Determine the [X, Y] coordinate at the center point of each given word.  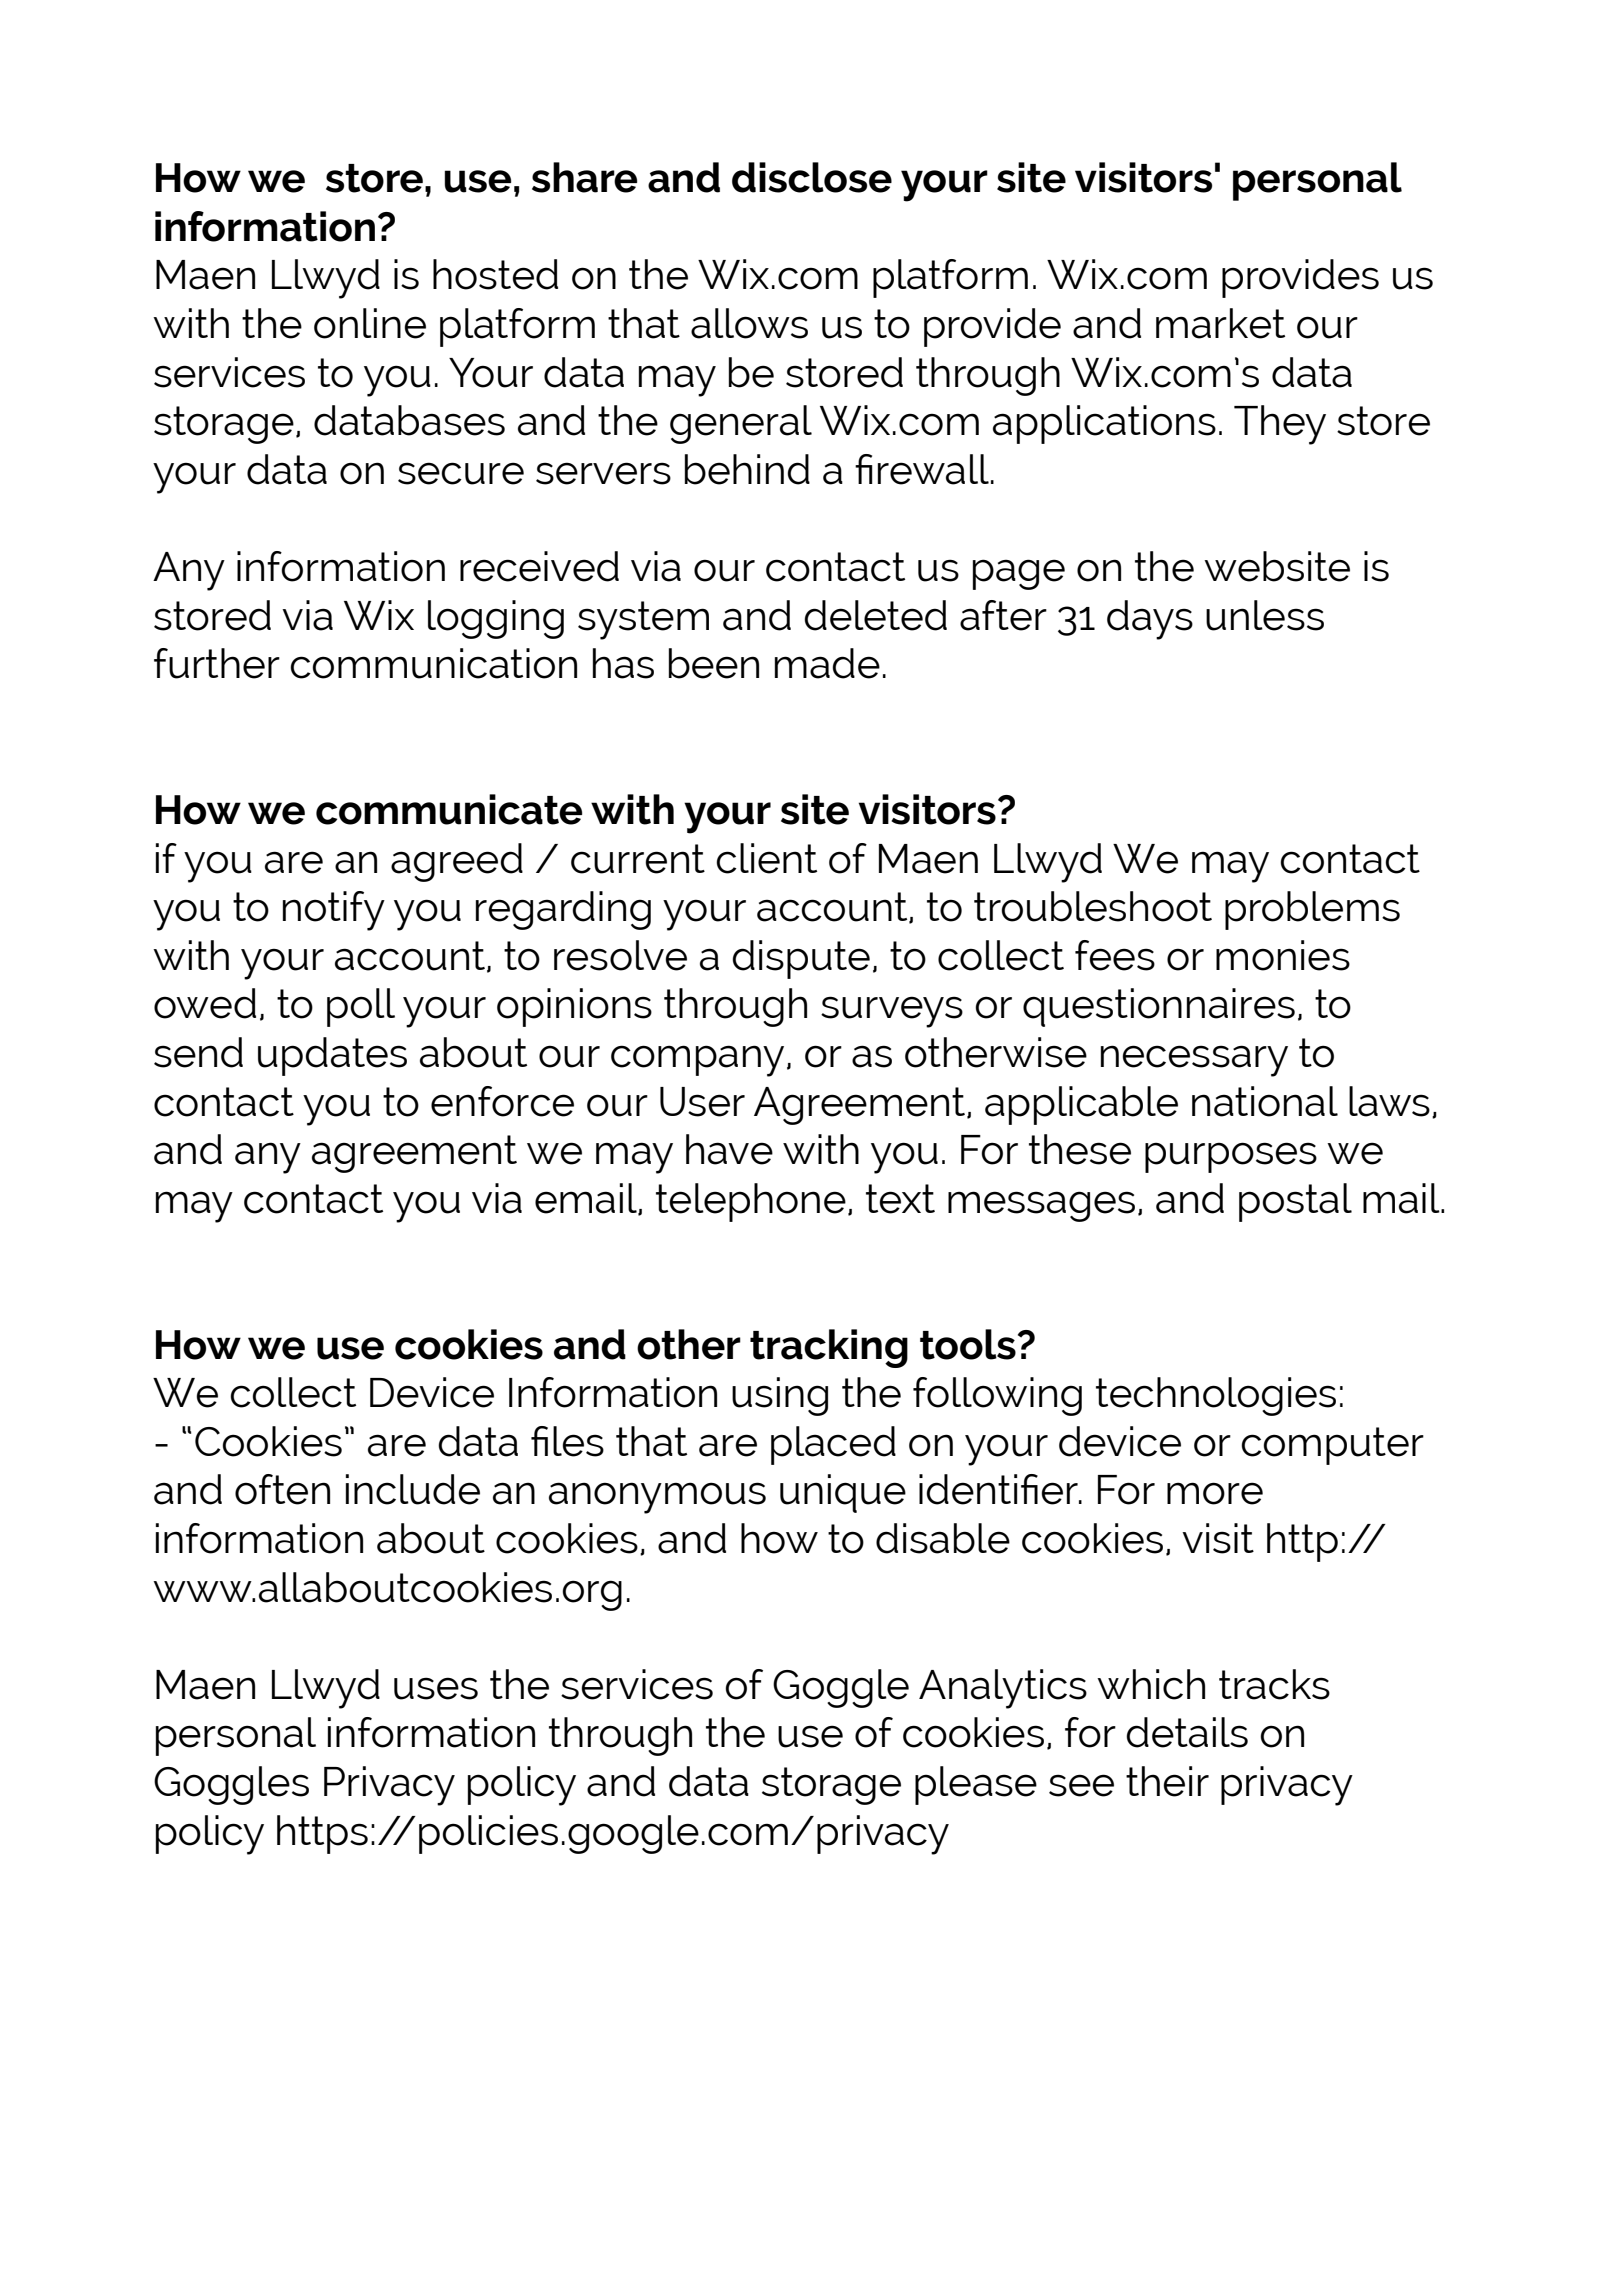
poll [361, 1007]
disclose [812, 177]
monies [1283, 955]
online [370, 323]
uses [436, 1688]
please [976, 1785]
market [1220, 323]
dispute [801, 959]
